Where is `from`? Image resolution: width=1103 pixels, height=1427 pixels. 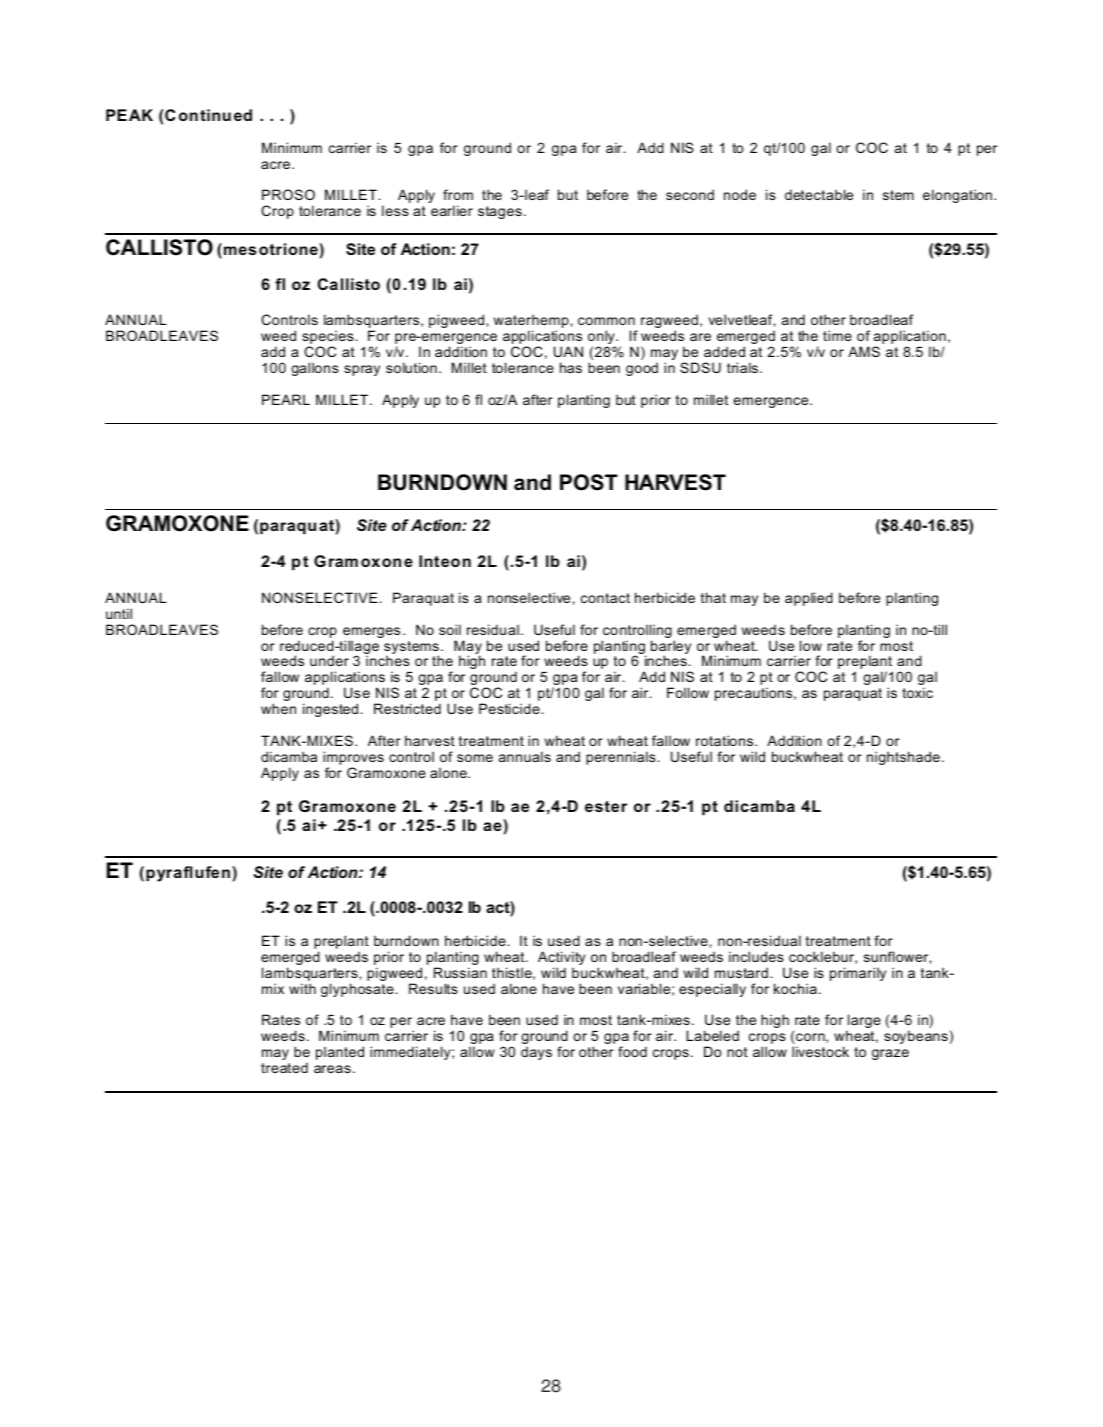
from is located at coordinates (458, 194).
